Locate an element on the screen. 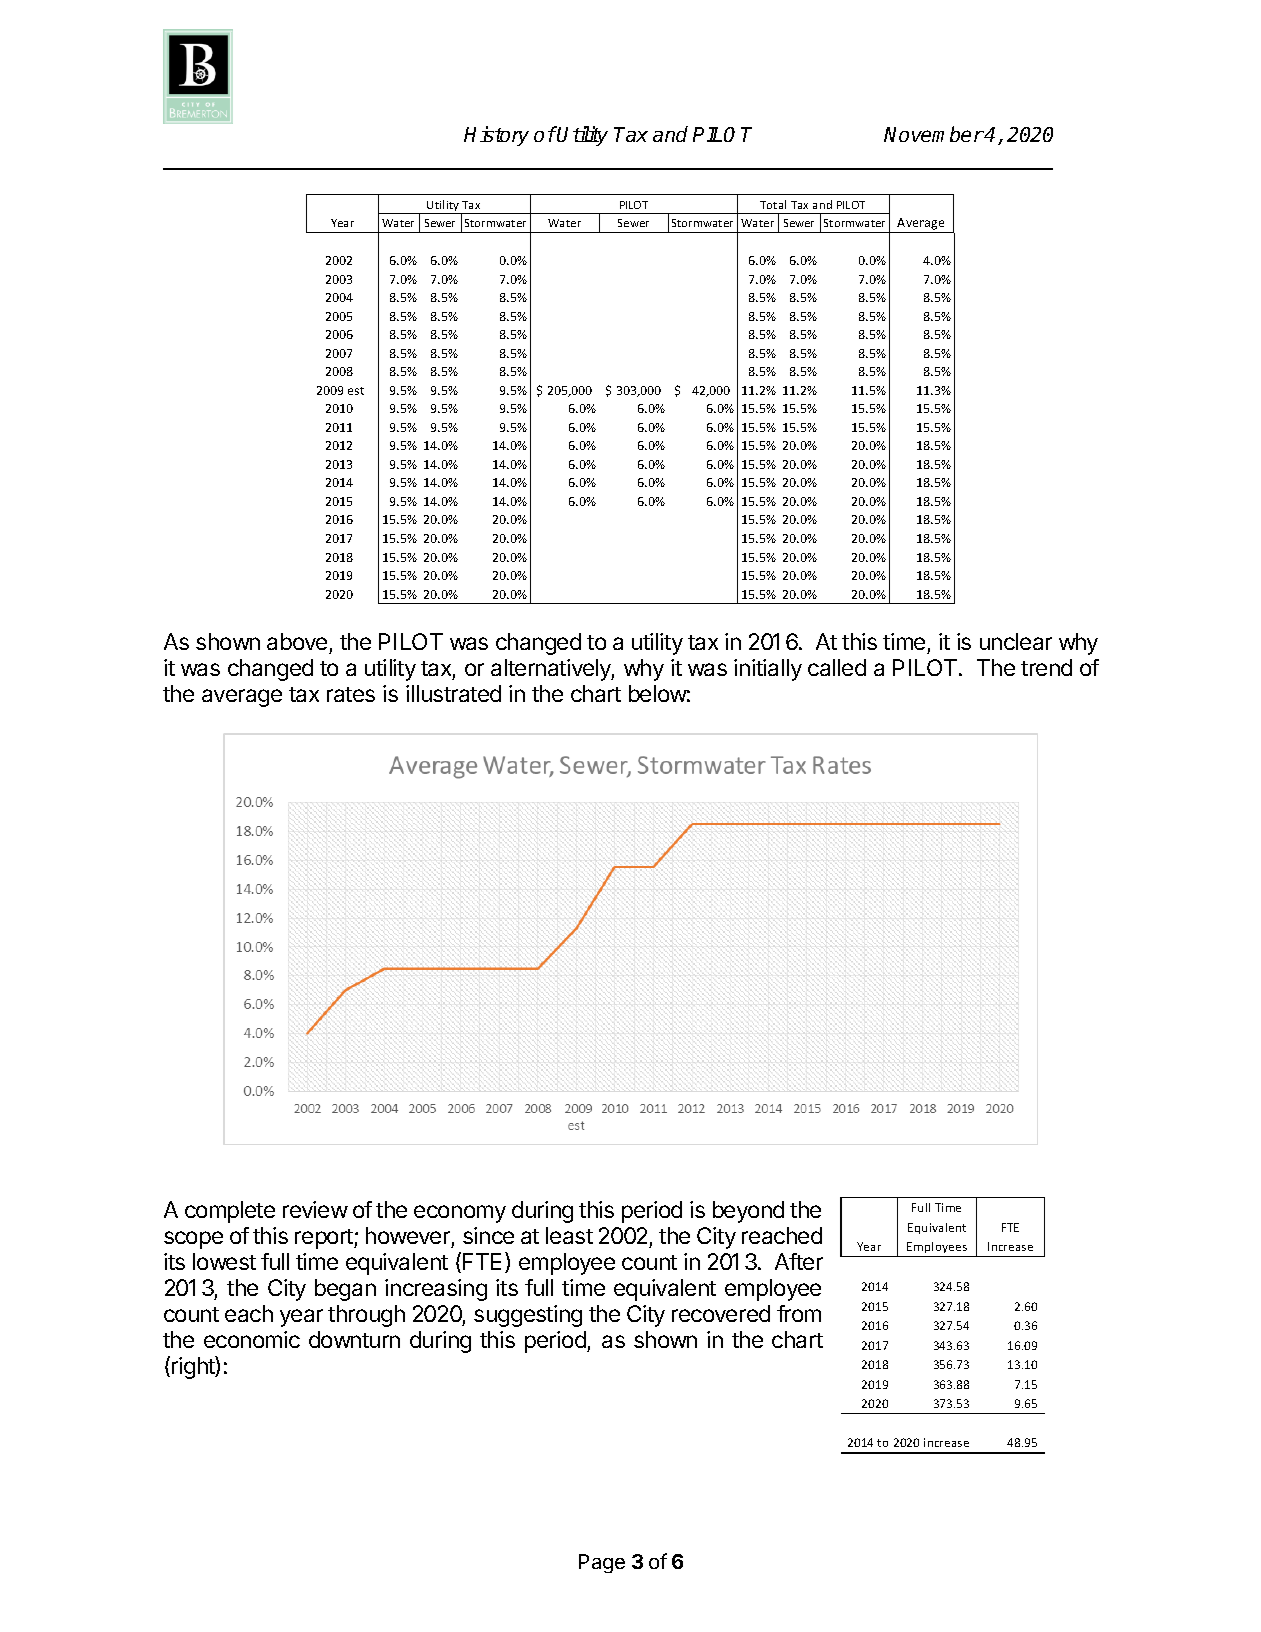  initially is located at coordinates (768, 670).
